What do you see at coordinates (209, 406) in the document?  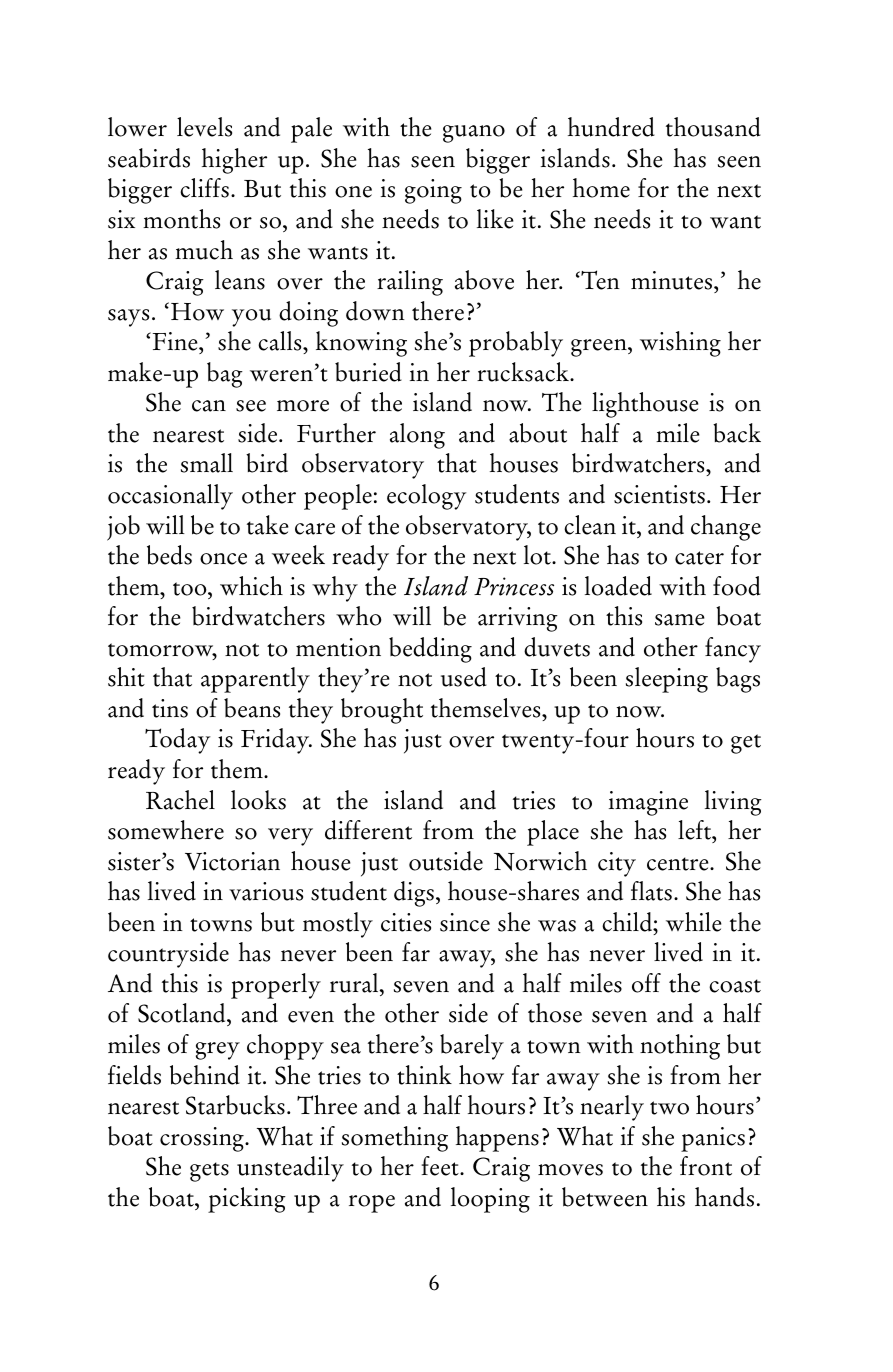 I see `can` at bounding box center [209, 406].
